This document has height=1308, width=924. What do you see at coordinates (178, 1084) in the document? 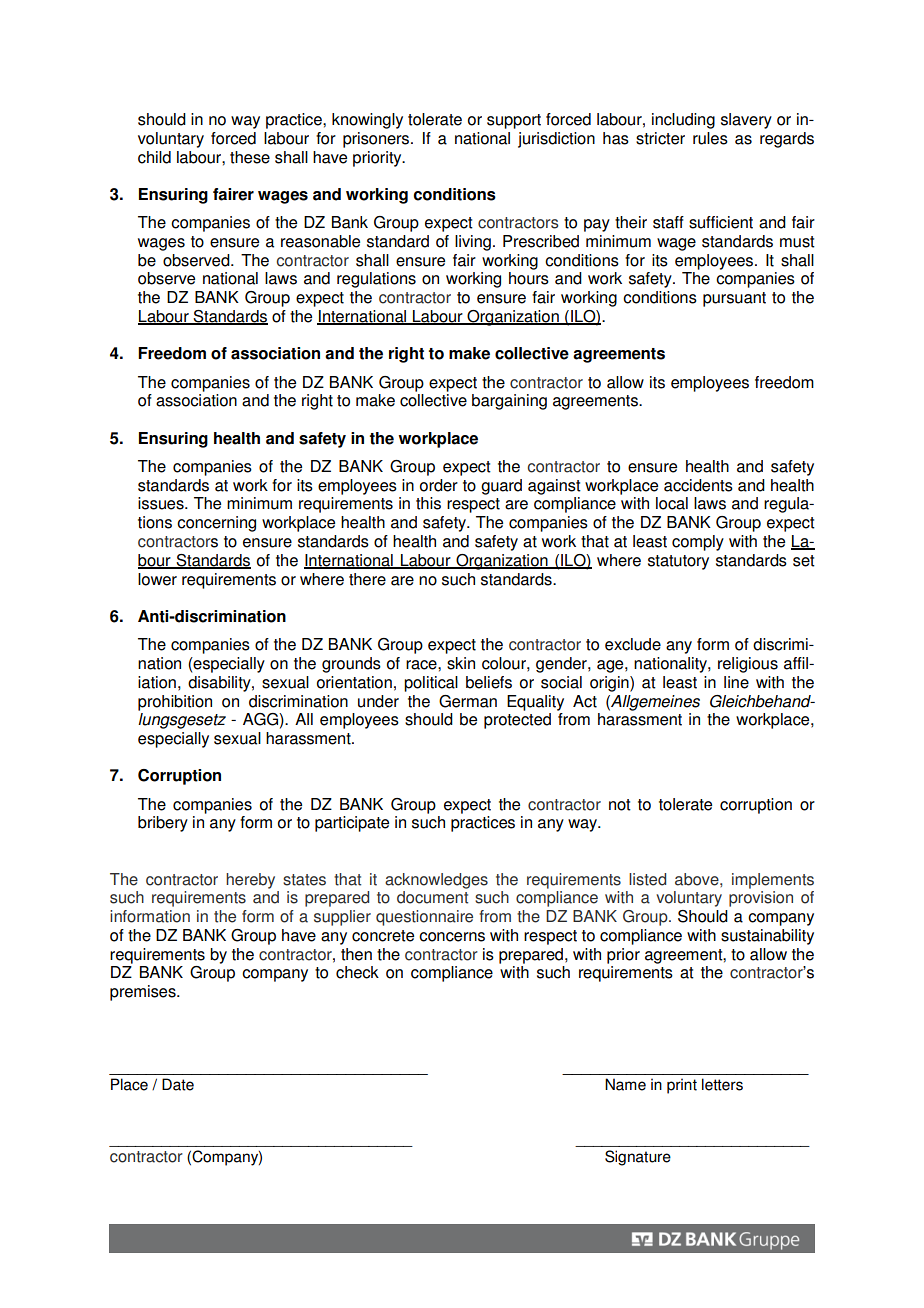
I see `Date` at bounding box center [178, 1084].
